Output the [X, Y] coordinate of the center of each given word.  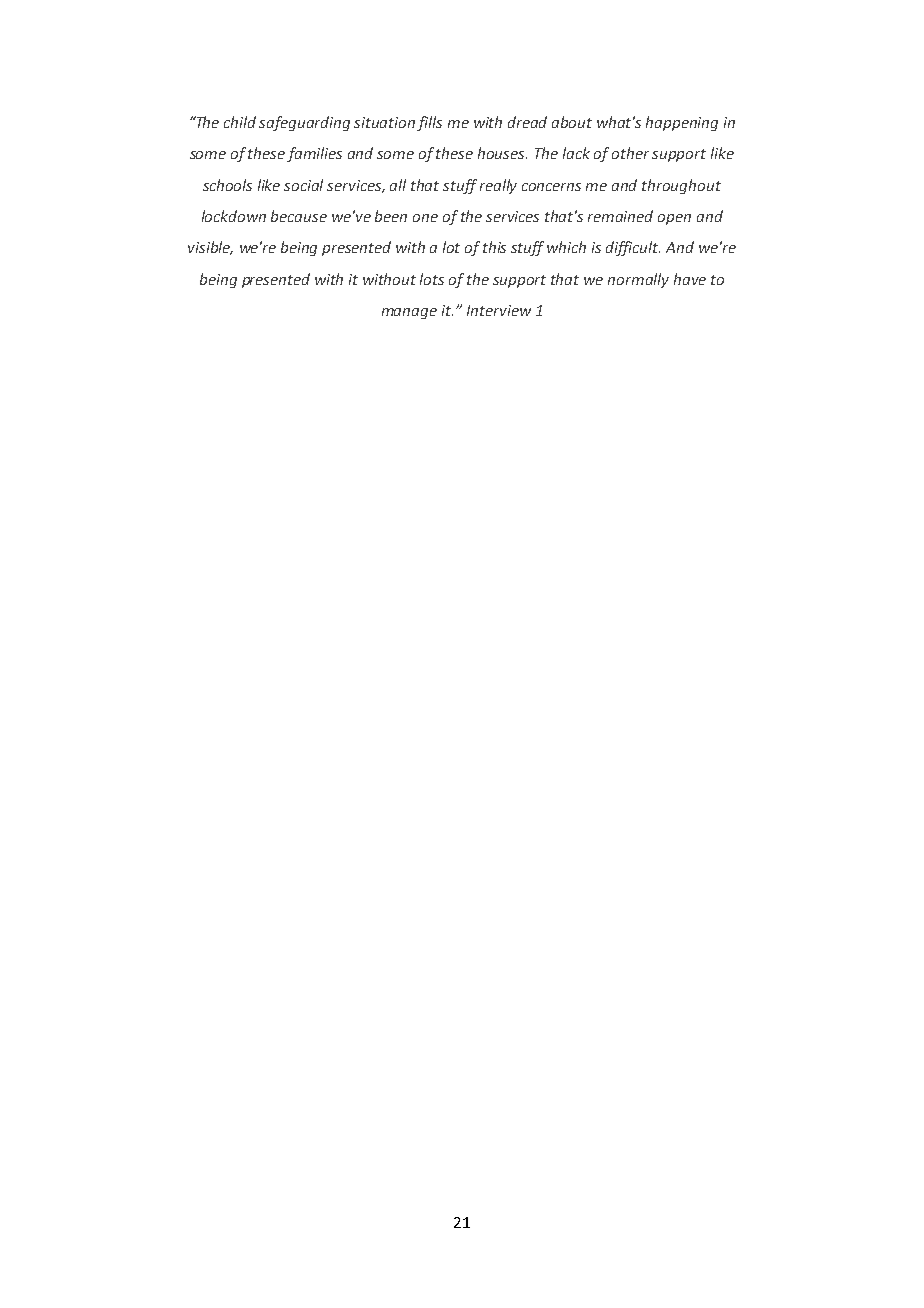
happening [682, 123]
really [498, 186]
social [303, 185]
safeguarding [304, 123]
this [494, 247]
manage [409, 313]
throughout [681, 186]
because [299, 216]
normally [638, 280]
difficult [633, 248]
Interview [499, 310]
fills [429, 123]
